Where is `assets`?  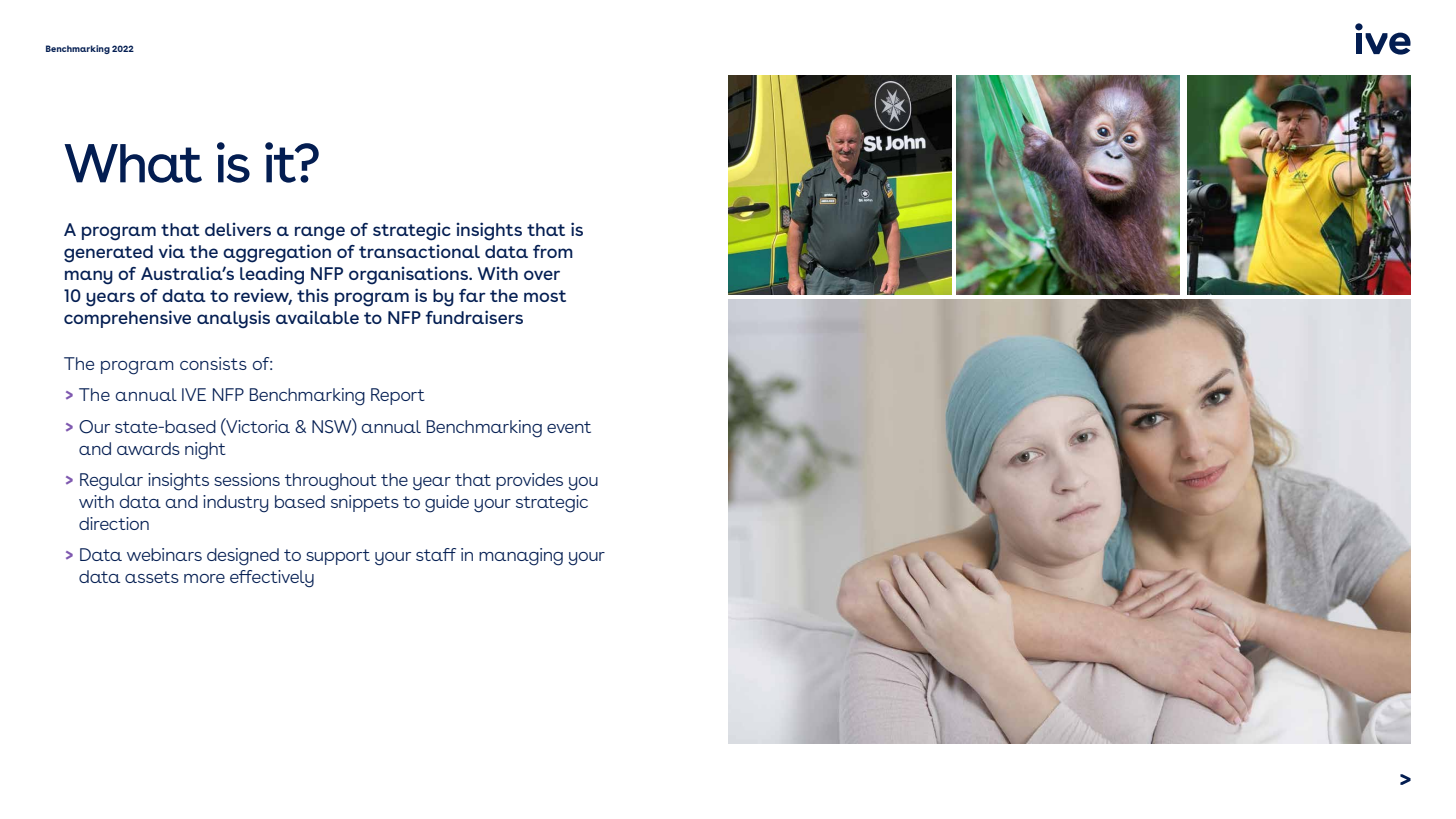
assets is located at coordinates (152, 577).
